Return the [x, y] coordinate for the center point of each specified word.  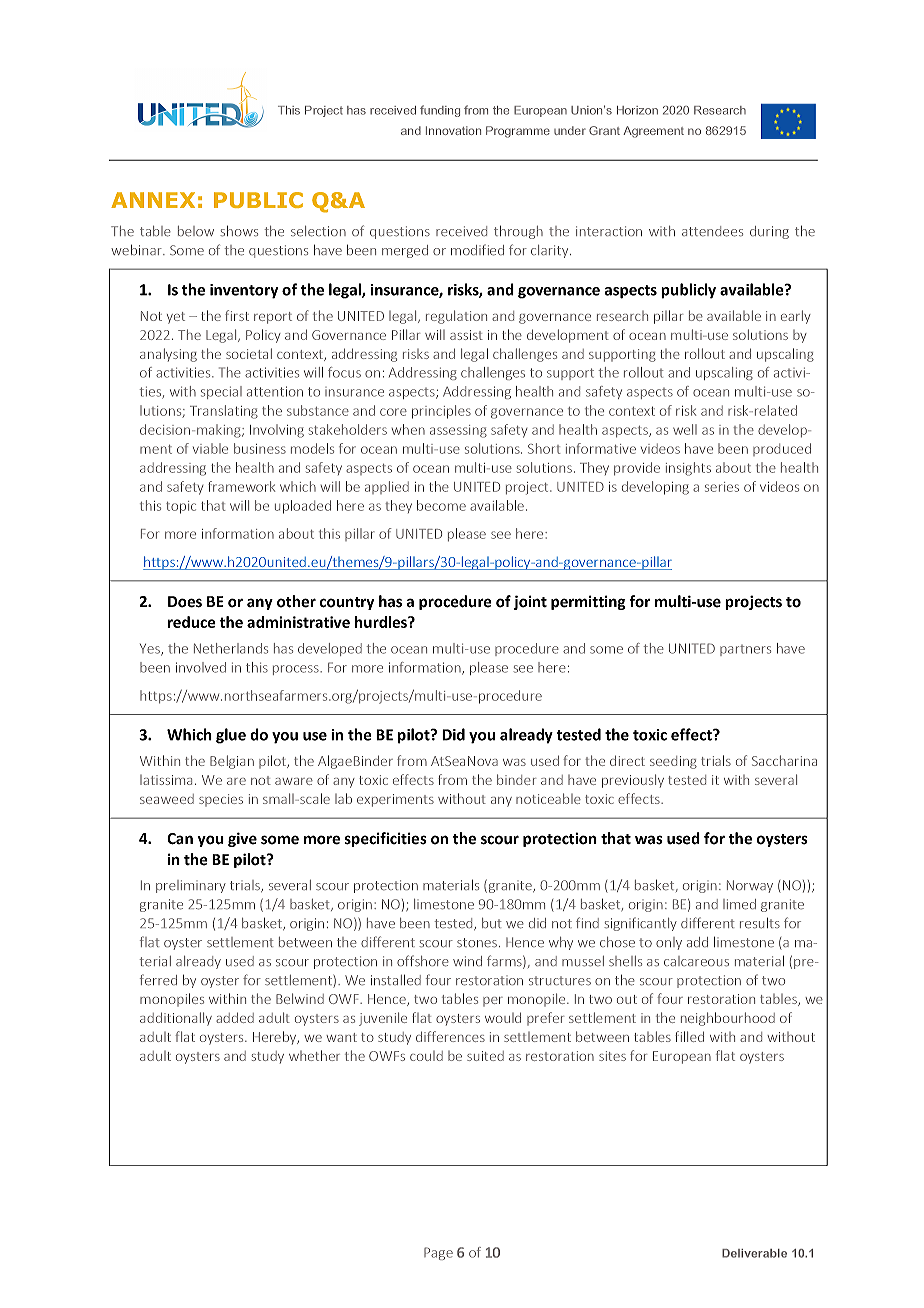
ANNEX [153, 200]
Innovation [453, 130]
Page [438, 1253]
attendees [712, 231]
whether [314, 1055]
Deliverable [754, 1253]
